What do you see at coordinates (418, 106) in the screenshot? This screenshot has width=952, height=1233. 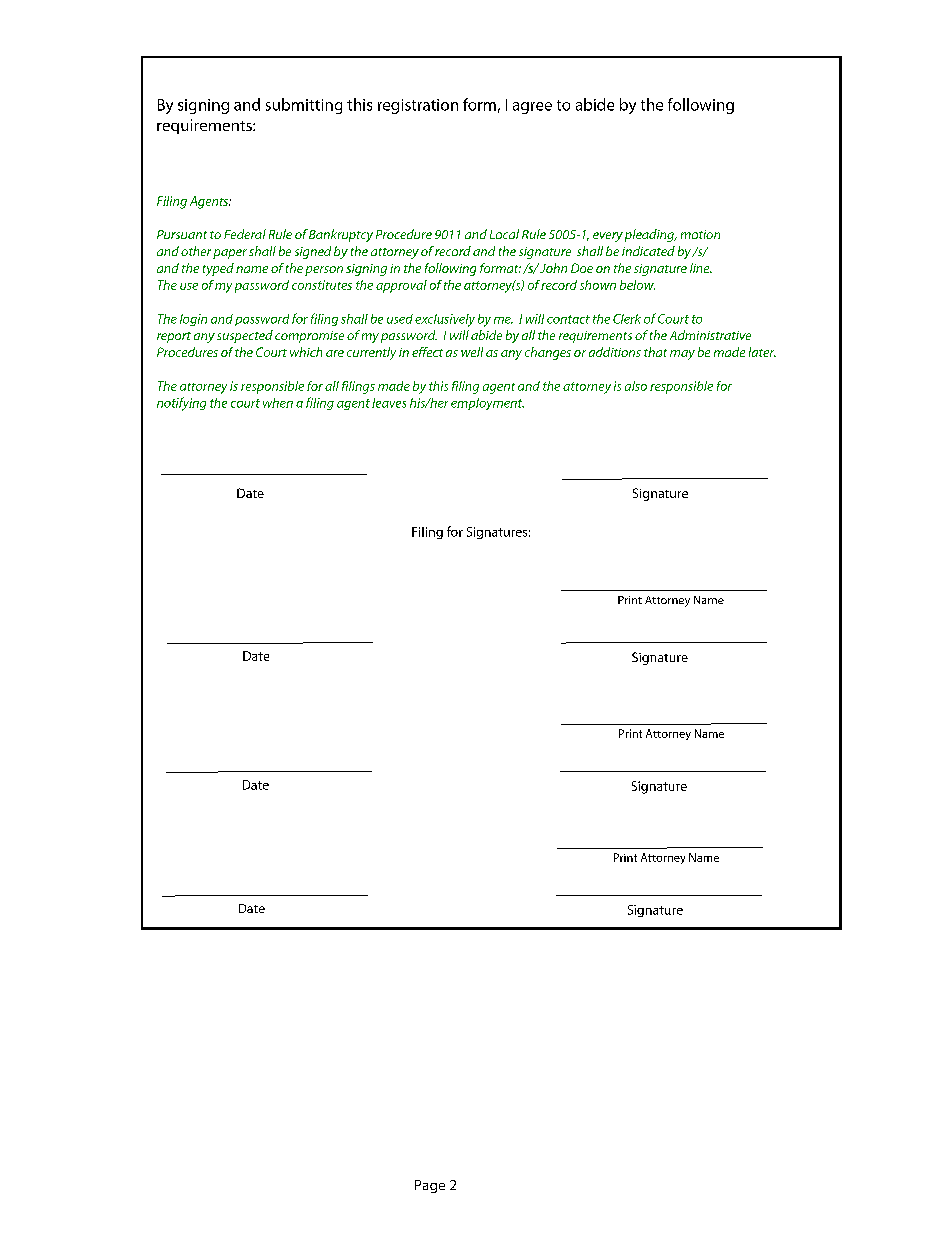 I see `registration` at bounding box center [418, 106].
